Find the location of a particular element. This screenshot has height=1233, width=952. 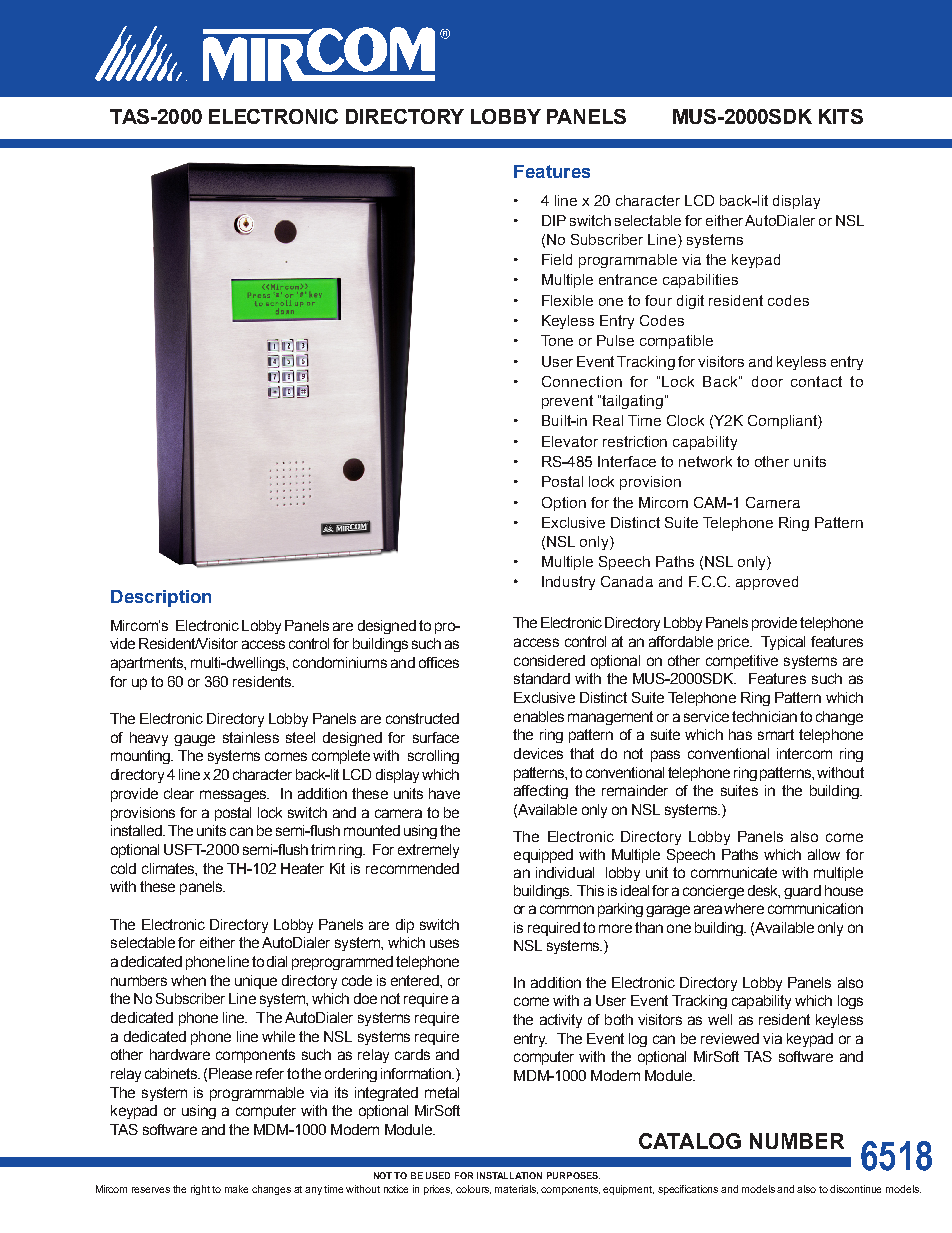

competitive is located at coordinates (742, 662).
